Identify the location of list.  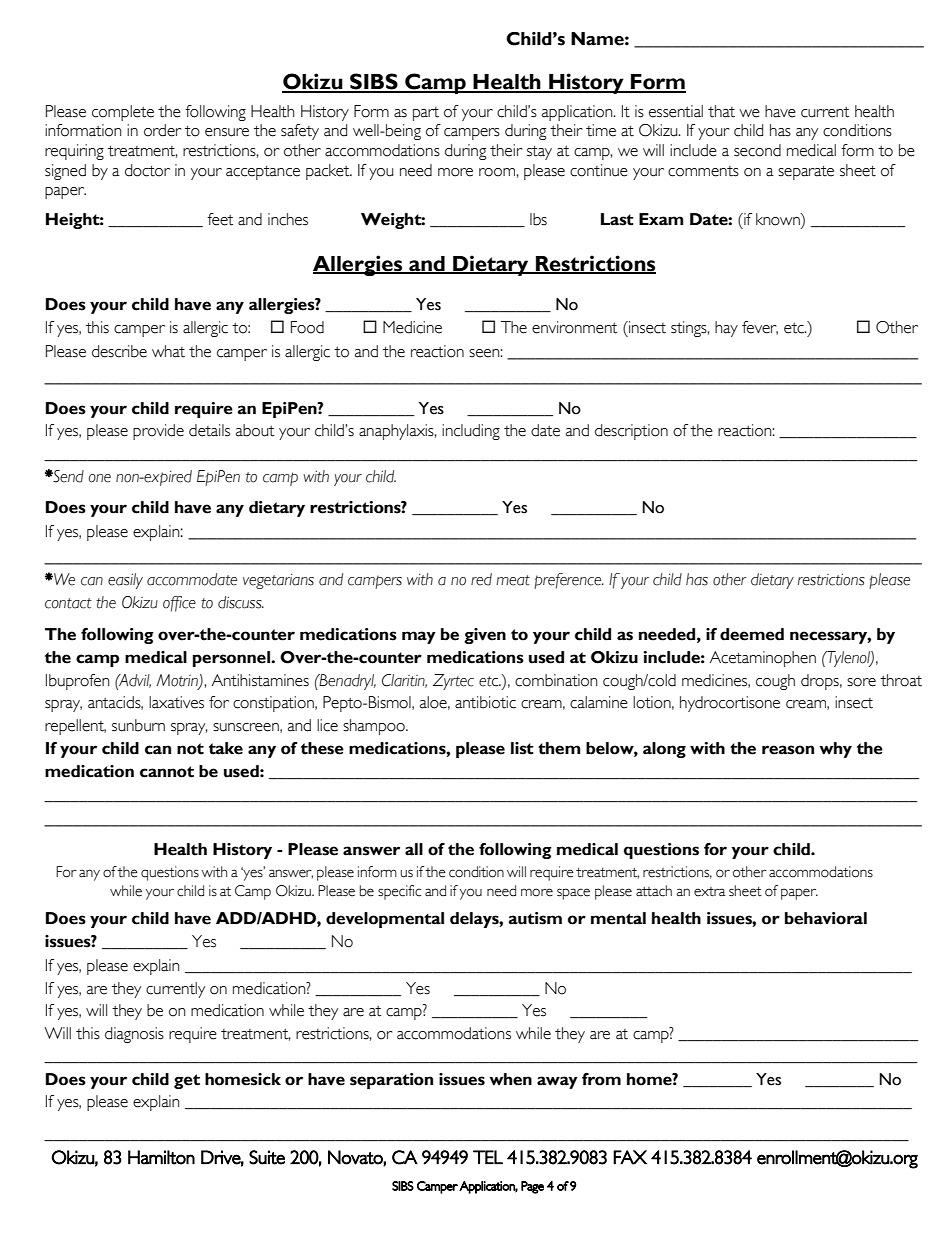
(522, 748).
